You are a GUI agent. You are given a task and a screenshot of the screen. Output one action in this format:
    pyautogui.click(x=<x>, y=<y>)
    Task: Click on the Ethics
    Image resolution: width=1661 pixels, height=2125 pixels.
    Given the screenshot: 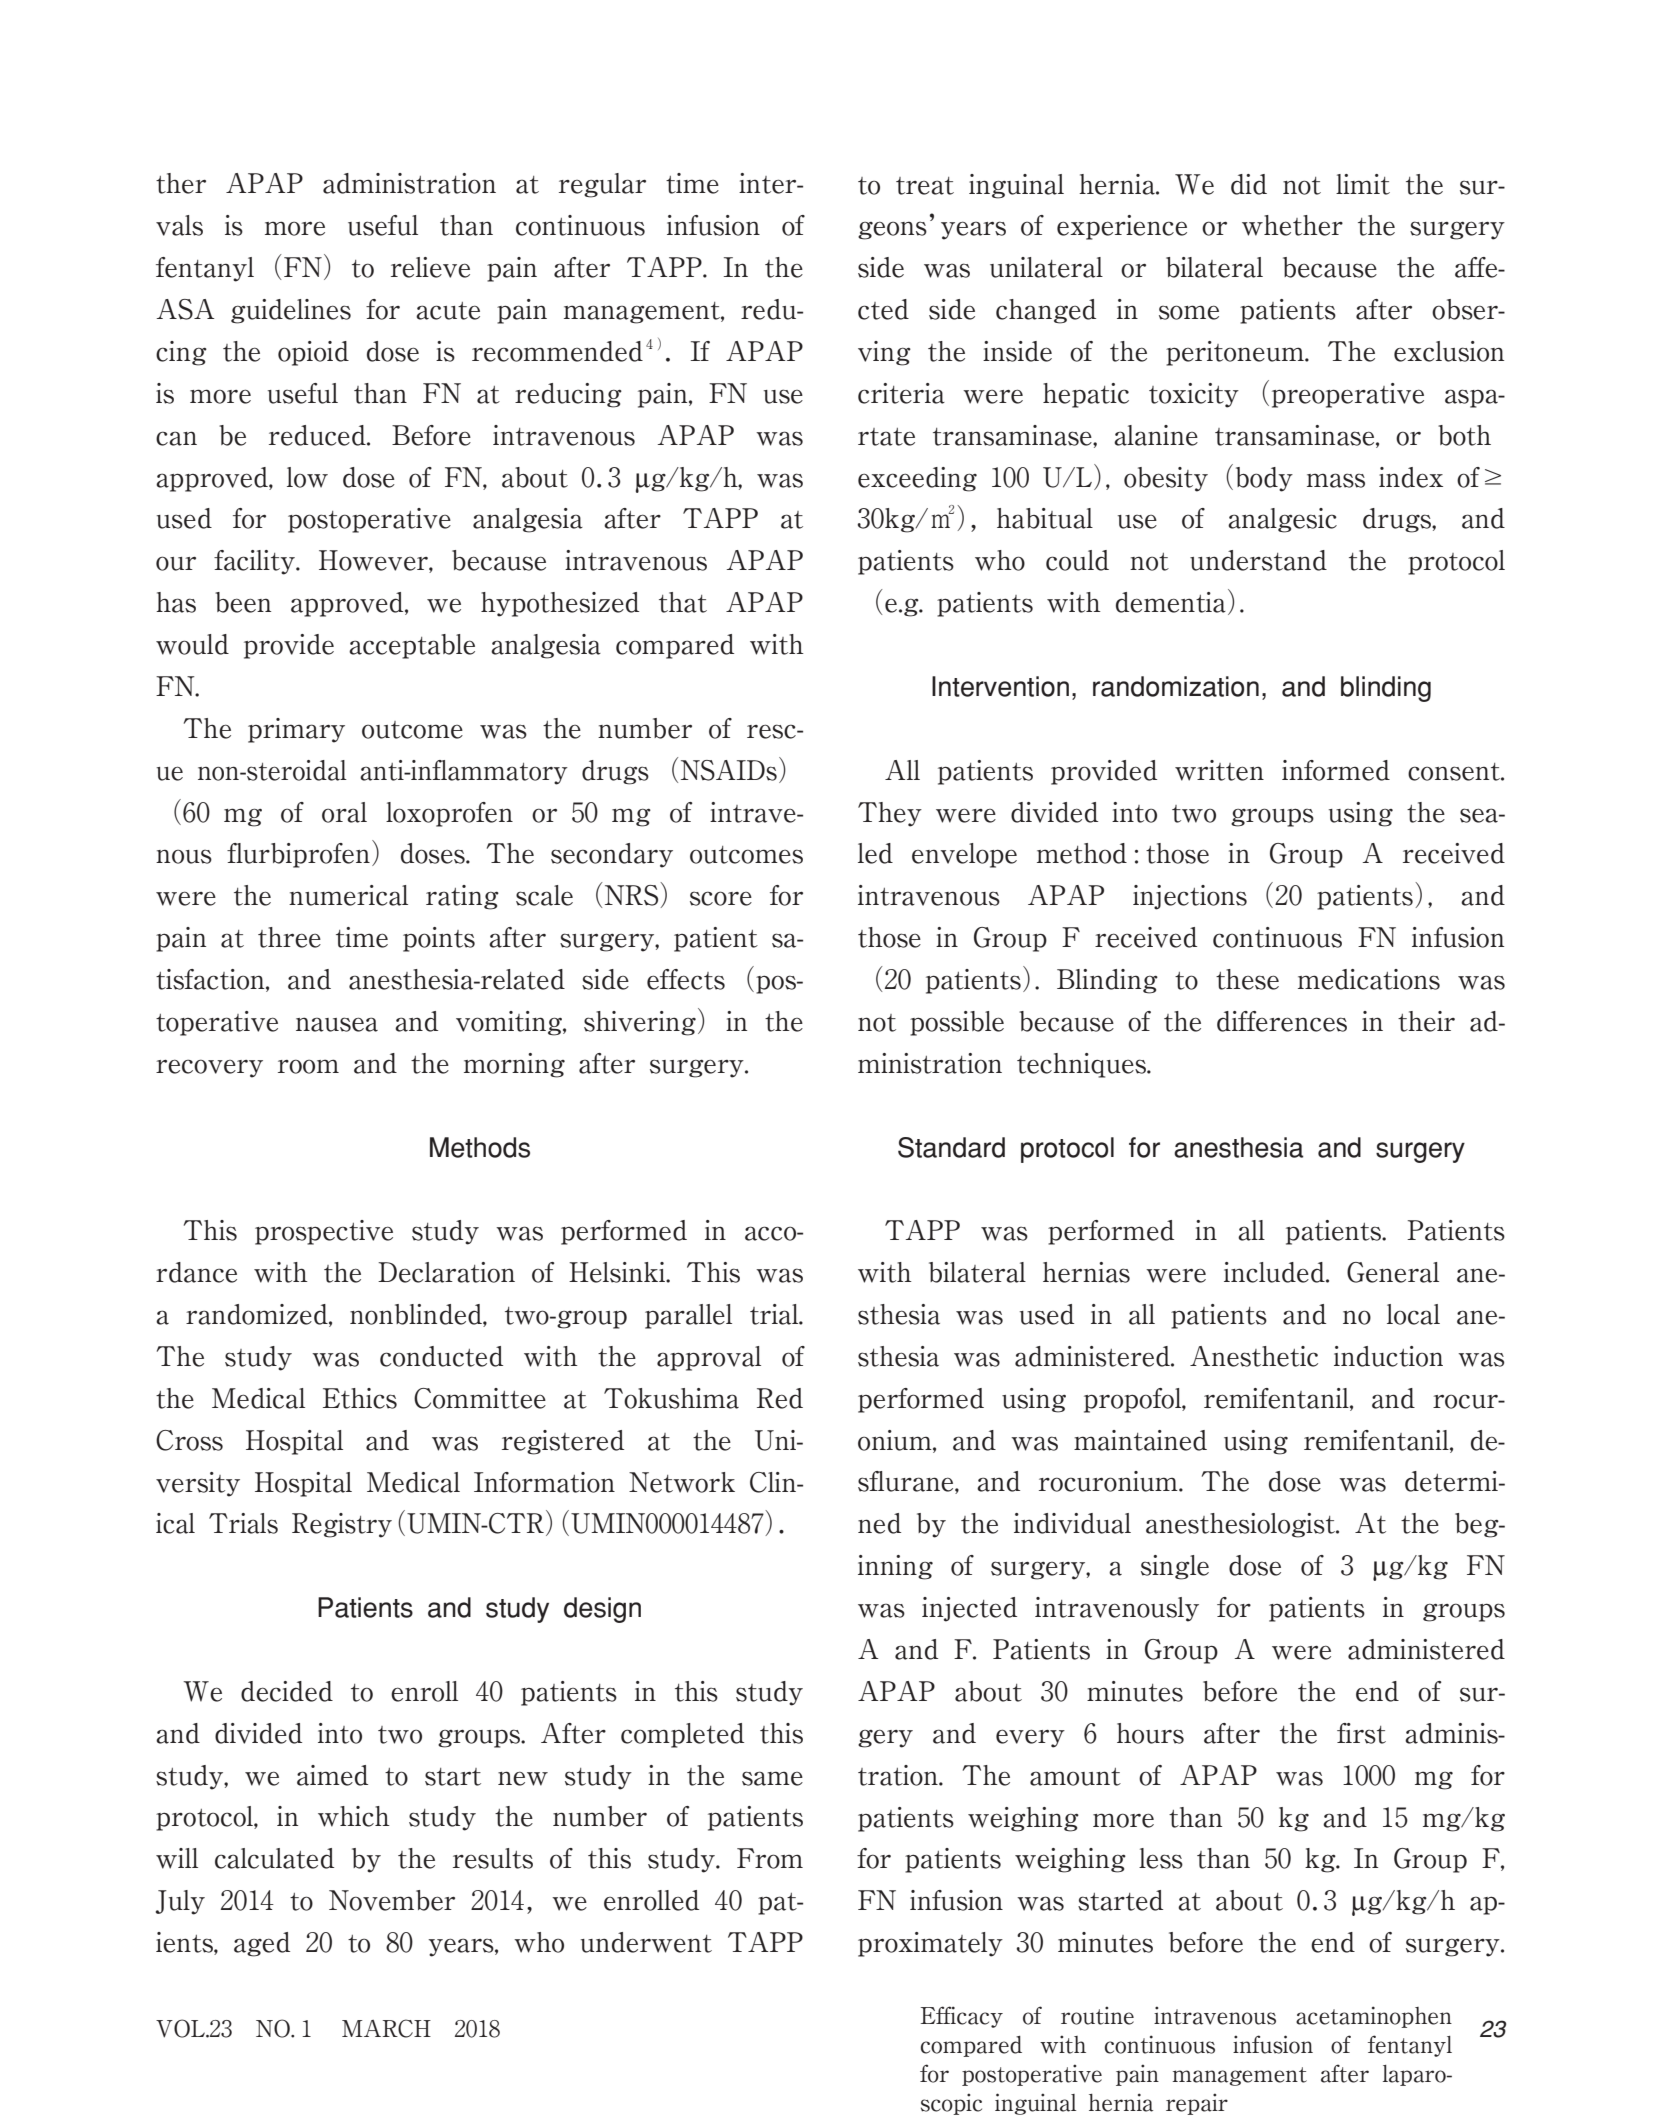 What is the action you would take?
    pyautogui.click(x=360, y=1398)
